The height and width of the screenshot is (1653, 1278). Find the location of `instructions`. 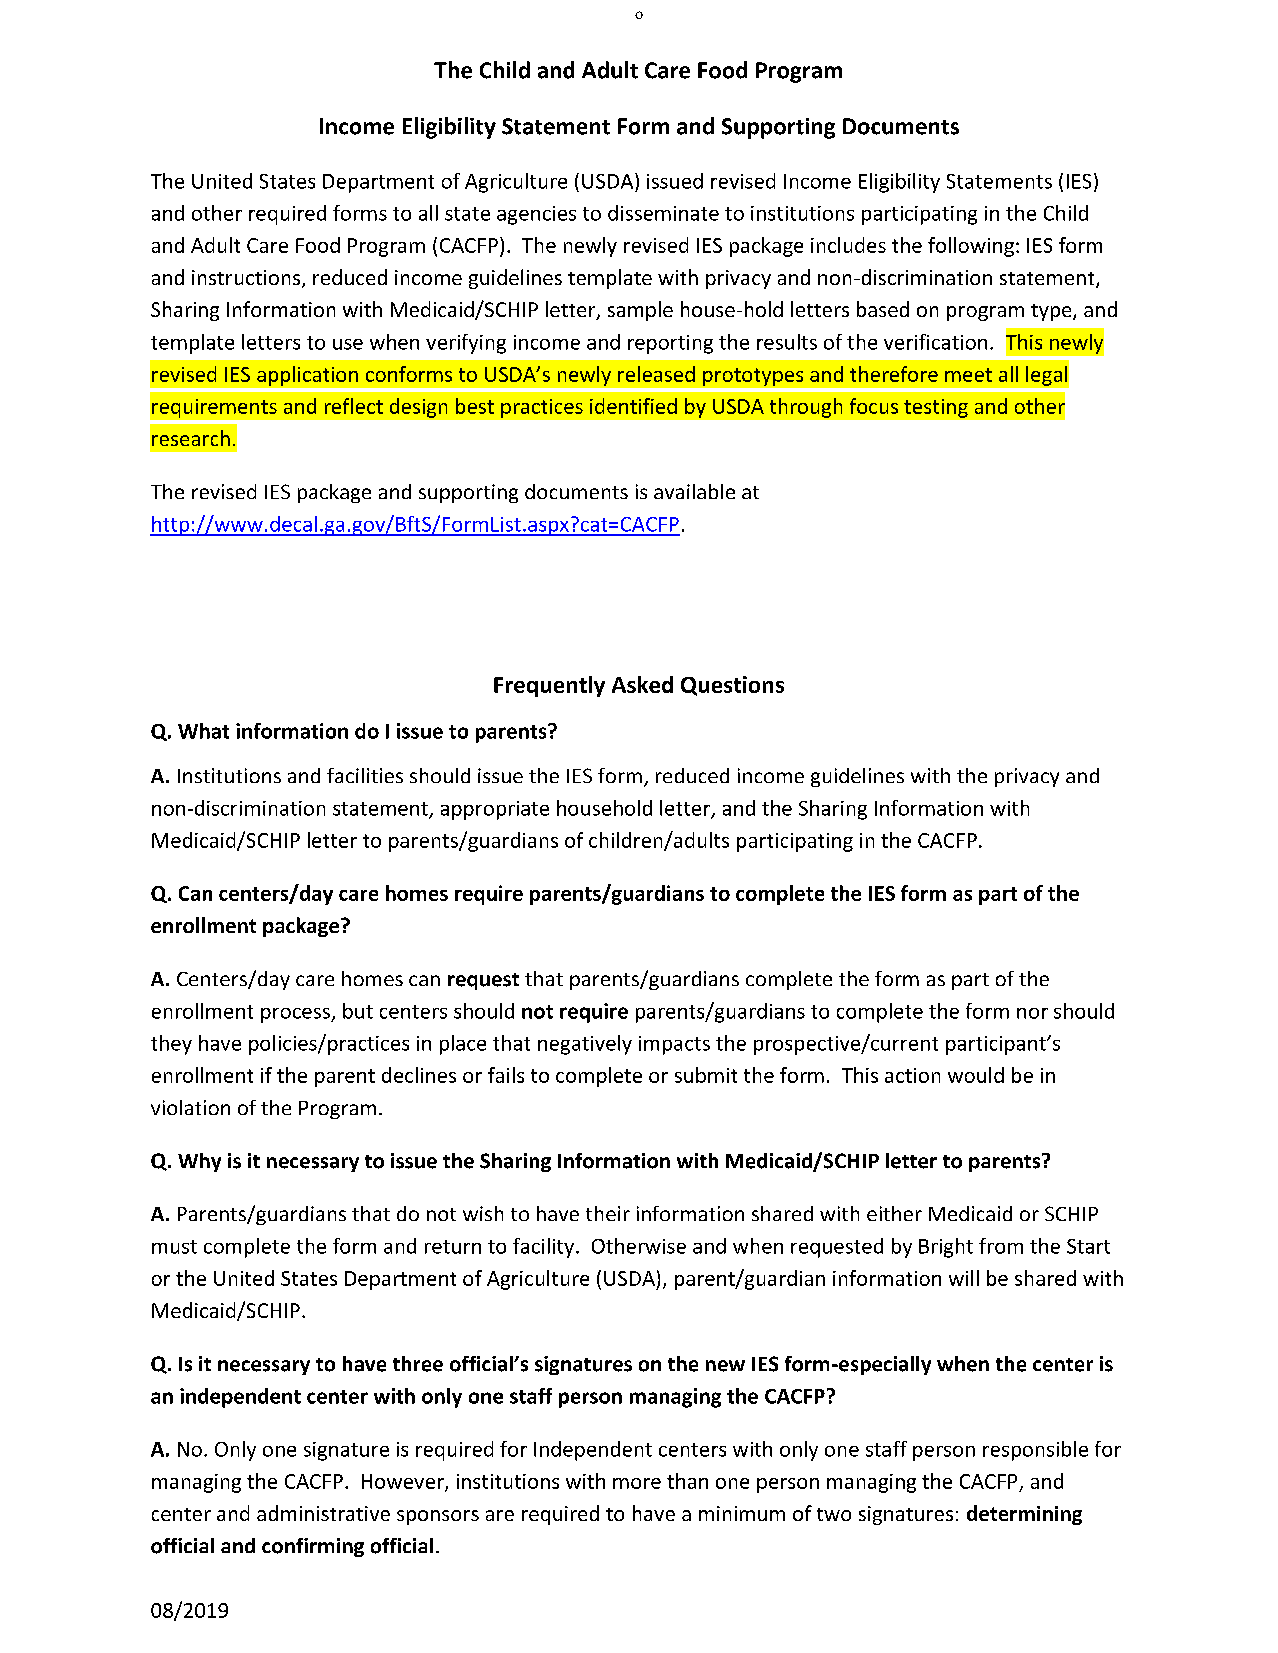

instructions is located at coordinates (247, 279).
